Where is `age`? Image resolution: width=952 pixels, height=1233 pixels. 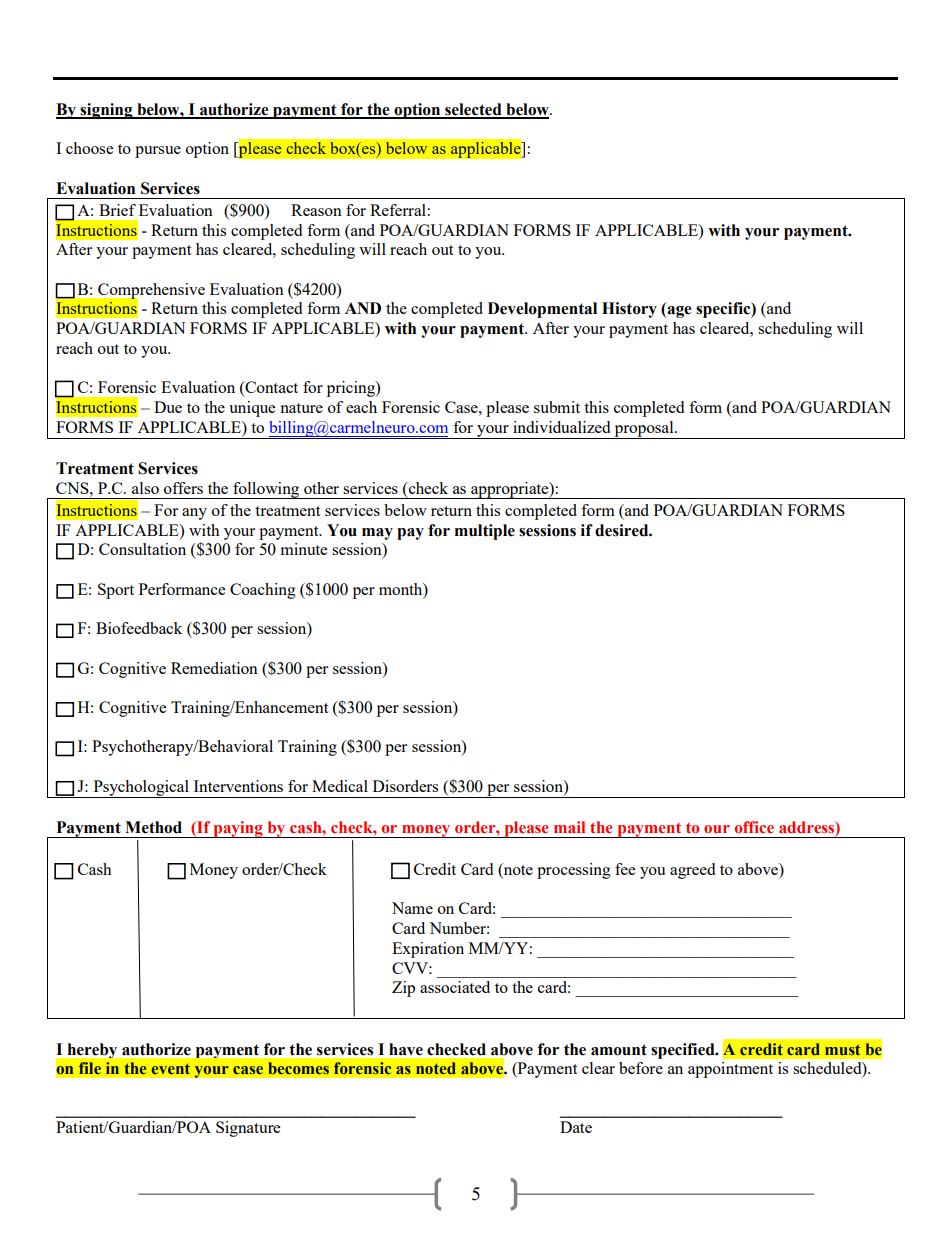
age is located at coordinates (678, 312).
